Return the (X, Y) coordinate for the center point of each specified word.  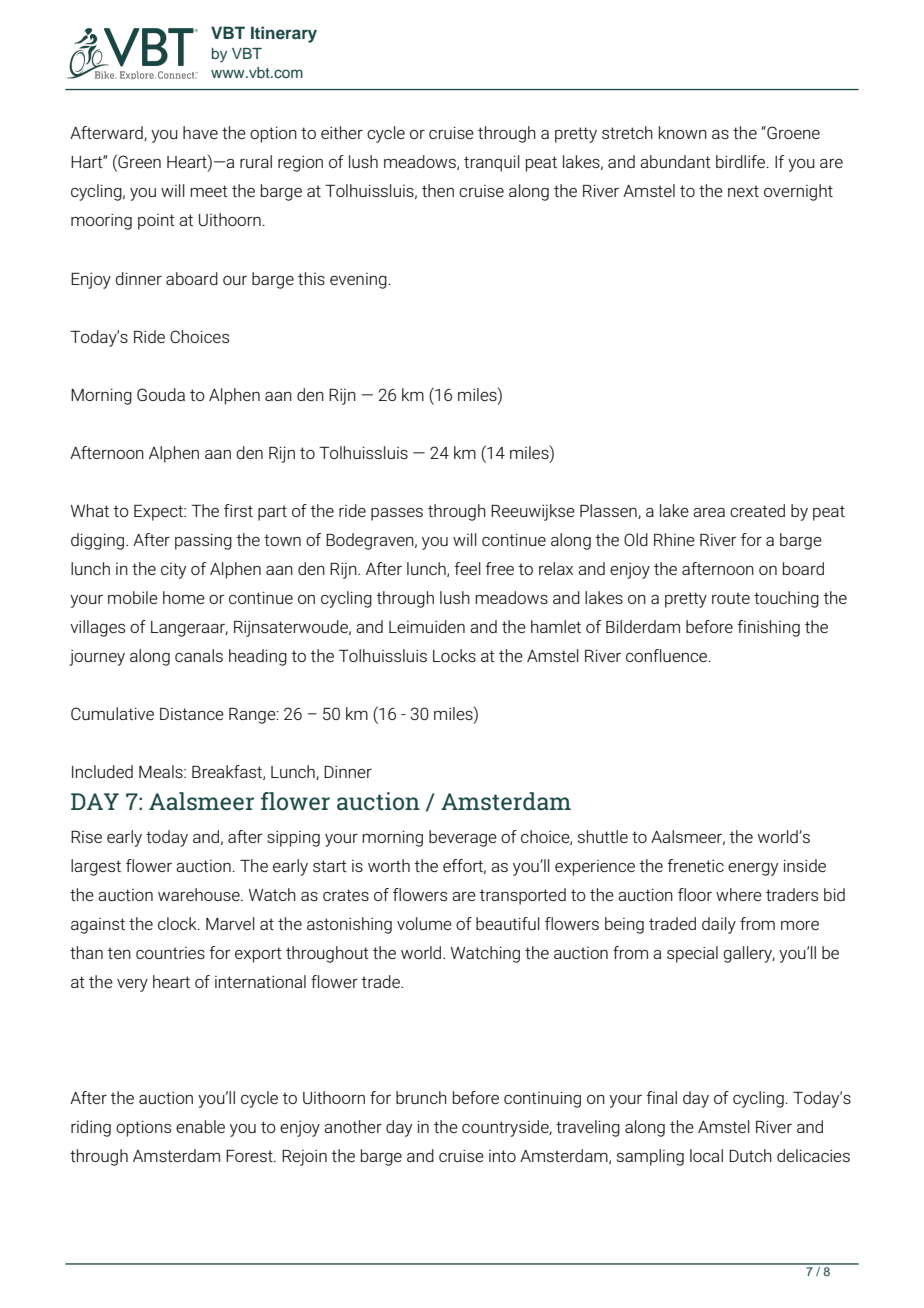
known (683, 132)
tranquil (492, 163)
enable (200, 1126)
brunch (421, 1097)
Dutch (750, 1155)
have (200, 132)
